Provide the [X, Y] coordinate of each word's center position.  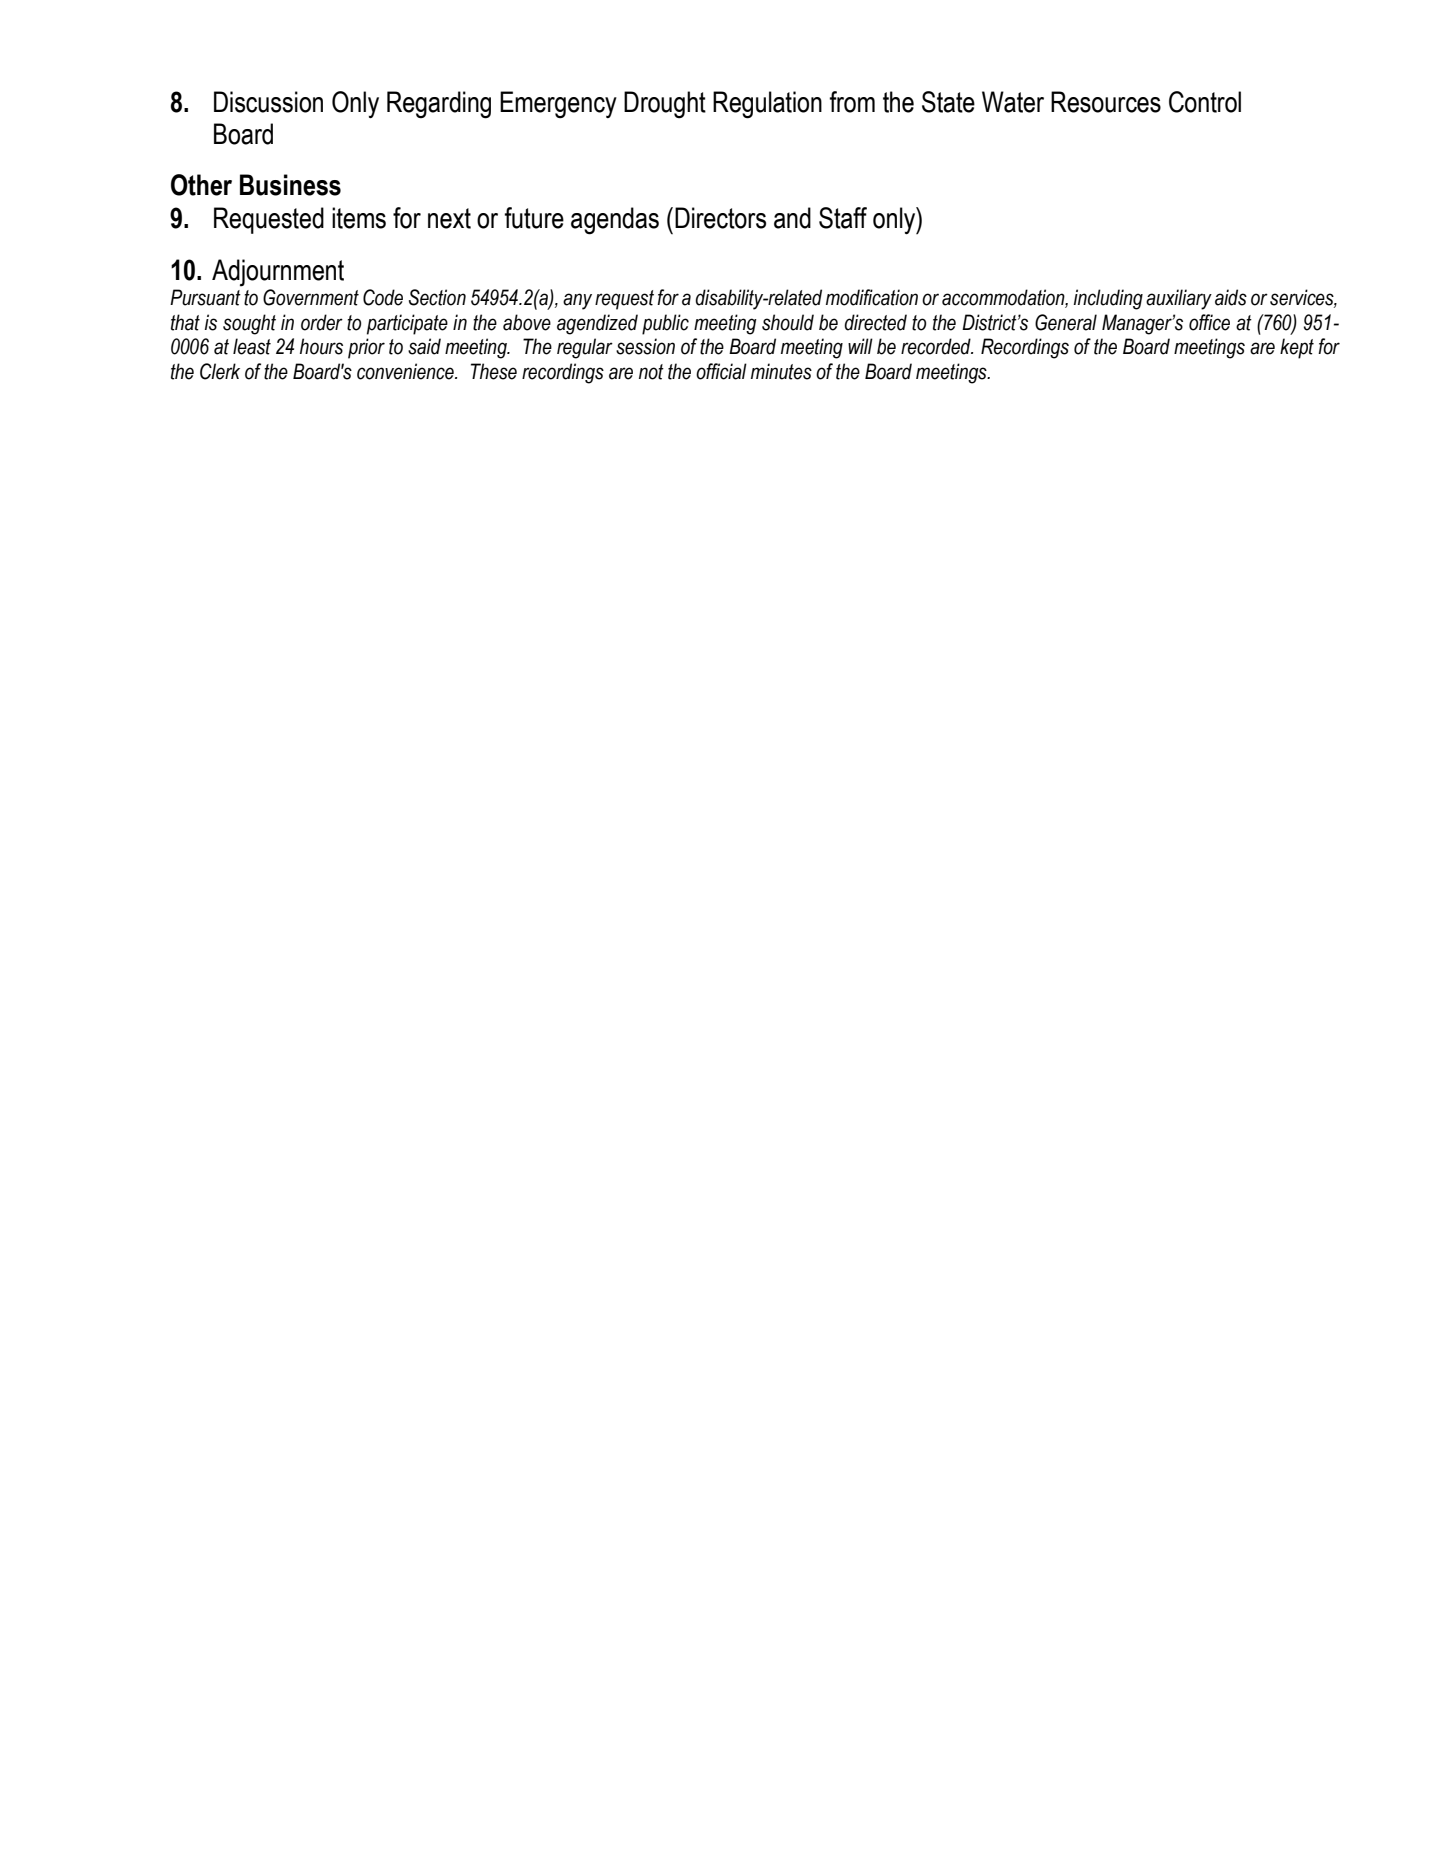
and [792, 218]
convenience [406, 371]
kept [1297, 348]
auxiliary [1179, 299]
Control [1205, 102]
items [359, 218]
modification [872, 297]
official [721, 371]
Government [311, 297]
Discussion [268, 102]
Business [290, 185]
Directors [720, 218]
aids [1231, 297]
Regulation [767, 105]
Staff [843, 218]
